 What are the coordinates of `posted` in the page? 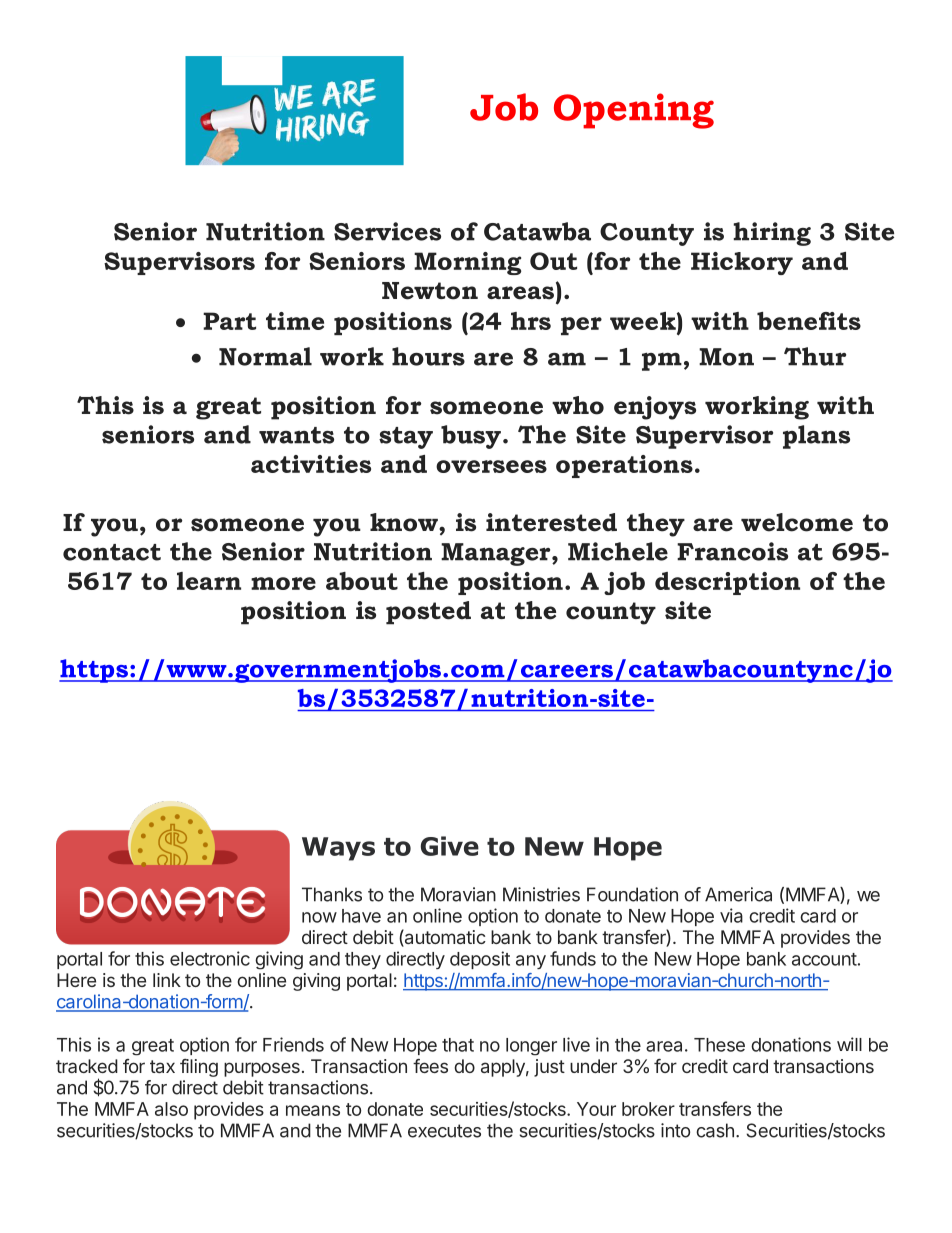 It's located at (428, 613).
